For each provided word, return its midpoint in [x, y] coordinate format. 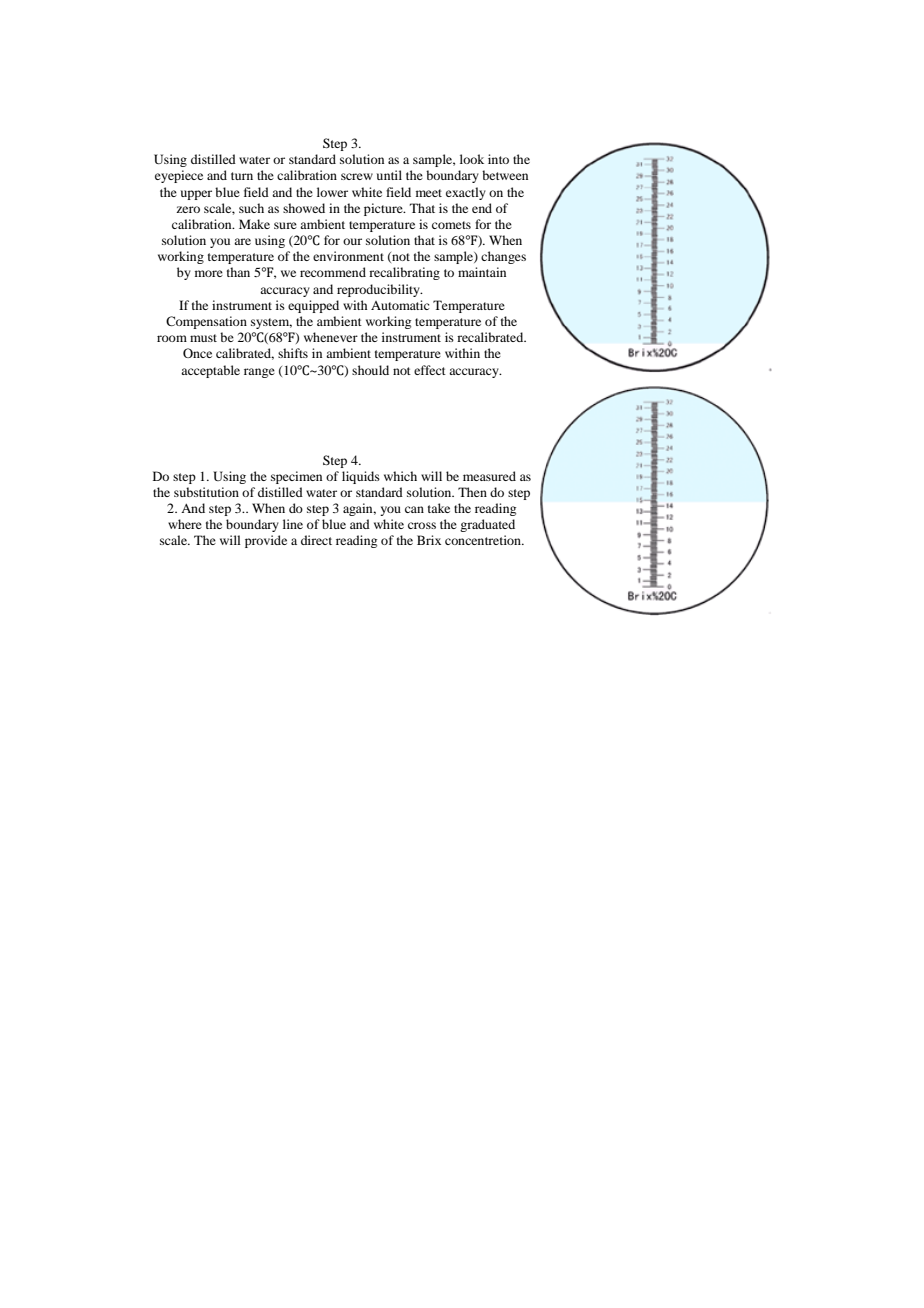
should [370, 370]
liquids [361, 477]
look [472, 159]
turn [242, 176]
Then [472, 492]
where [185, 524]
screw [357, 176]
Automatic [400, 305]
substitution [206, 492]
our [352, 241]
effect [430, 370]
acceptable [210, 371]
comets [451, 225]
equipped [313, 306]
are [242, 241]
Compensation [206, 322]
